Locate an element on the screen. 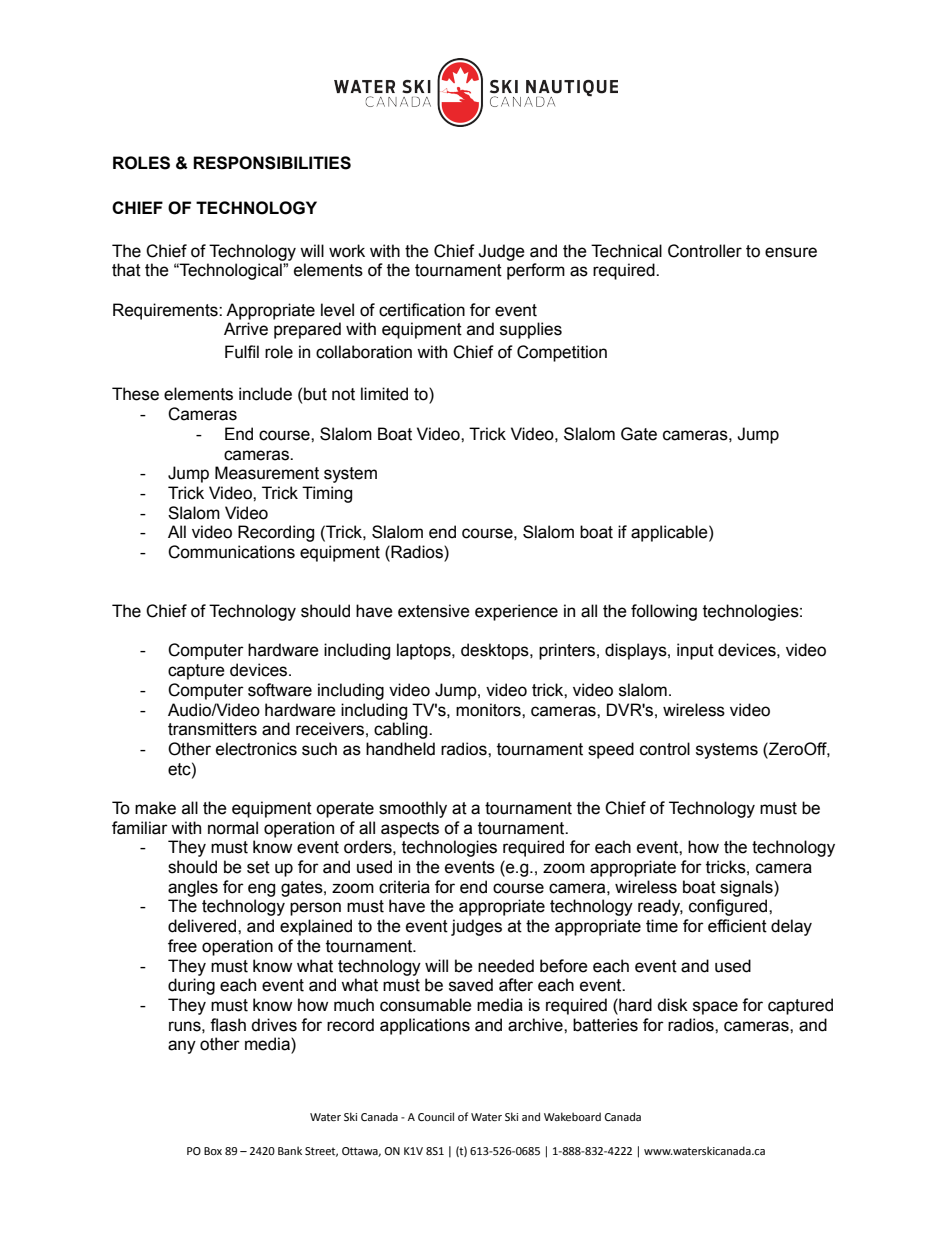  following is located at coordinates (664, 612).
